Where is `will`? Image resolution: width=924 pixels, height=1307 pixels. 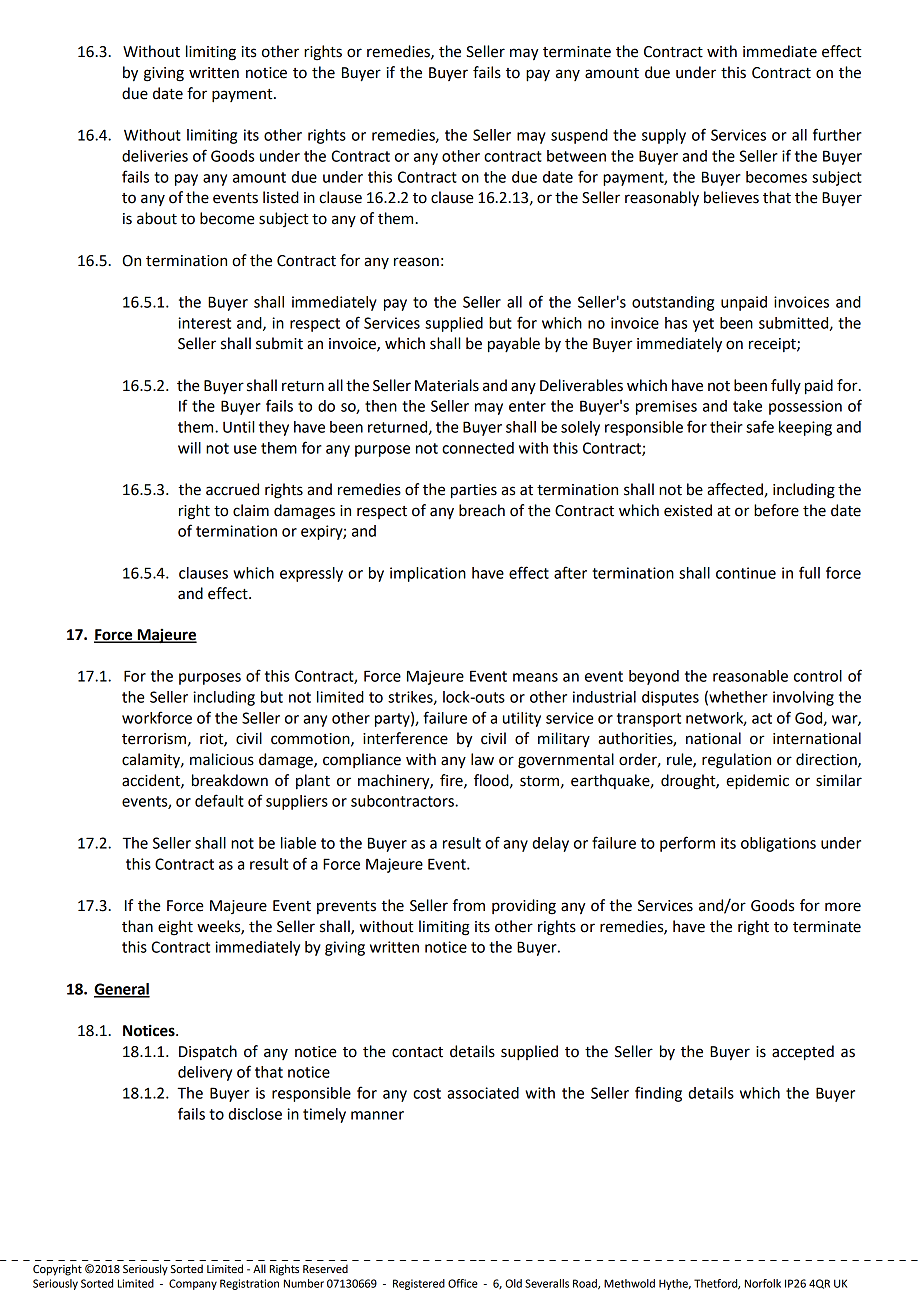 will is located at coordinates (189, 448).
